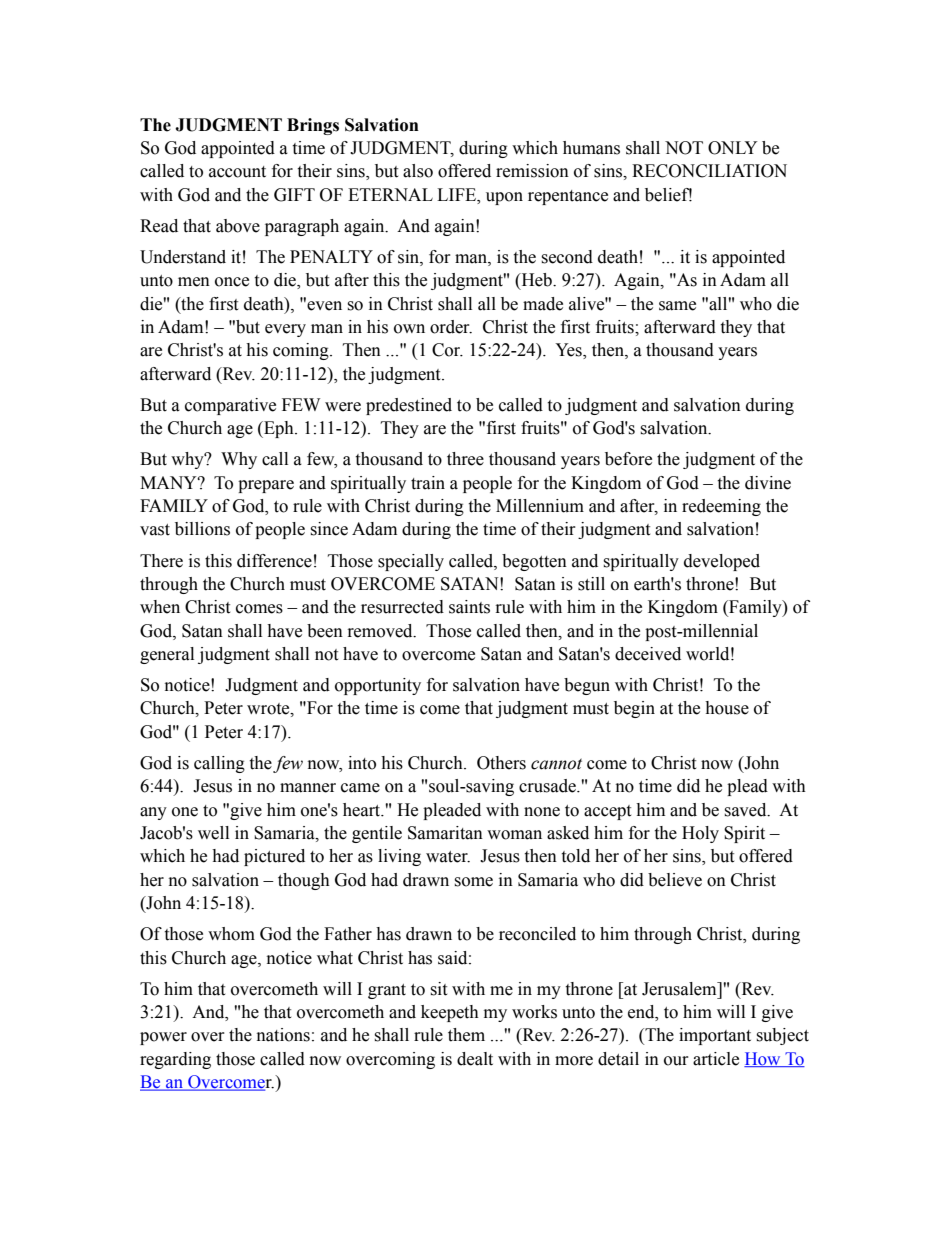  I want to click on them, so click(466, 1035).
